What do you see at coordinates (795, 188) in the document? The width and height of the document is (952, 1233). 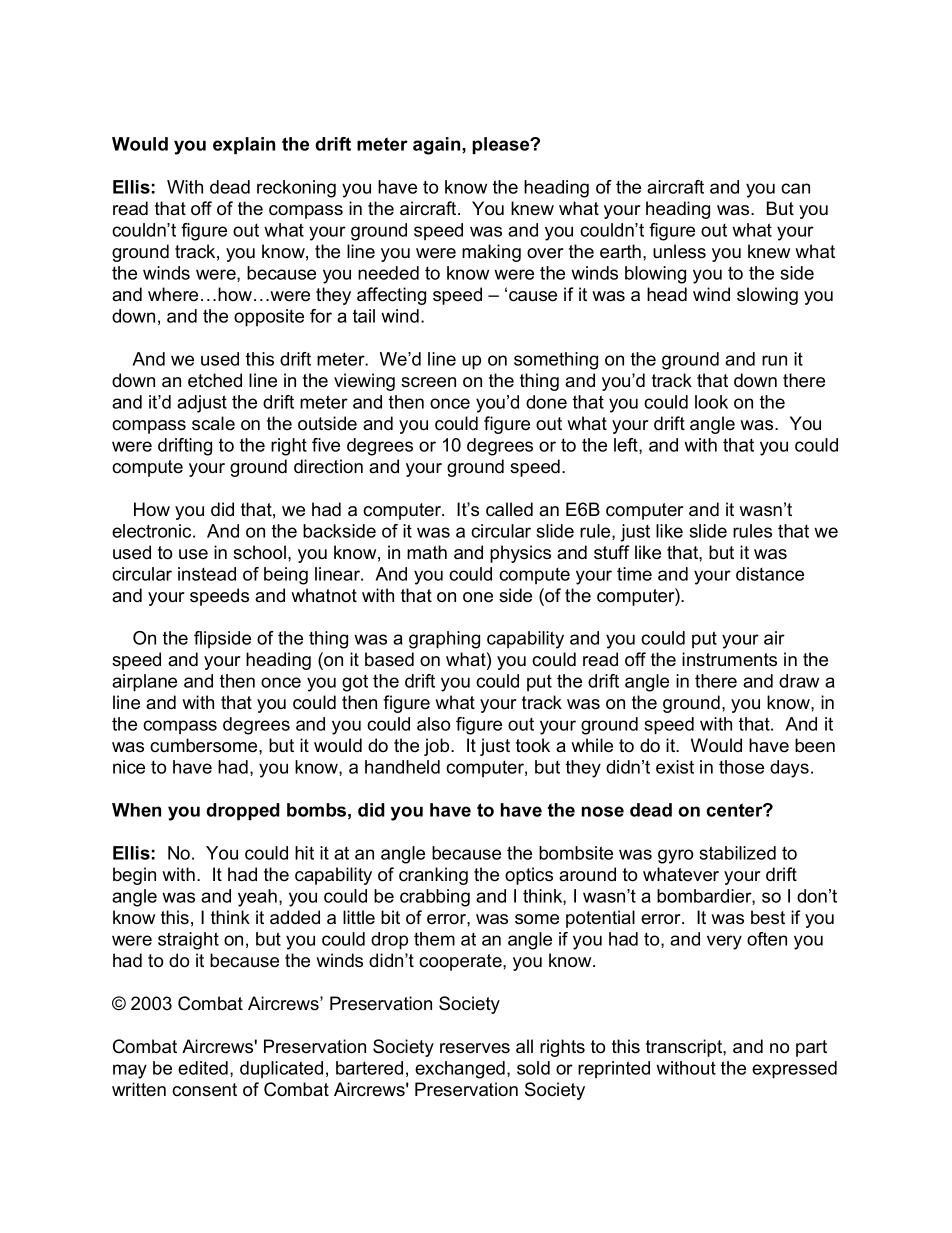 I see `can` at bounding box center [795, 188].
